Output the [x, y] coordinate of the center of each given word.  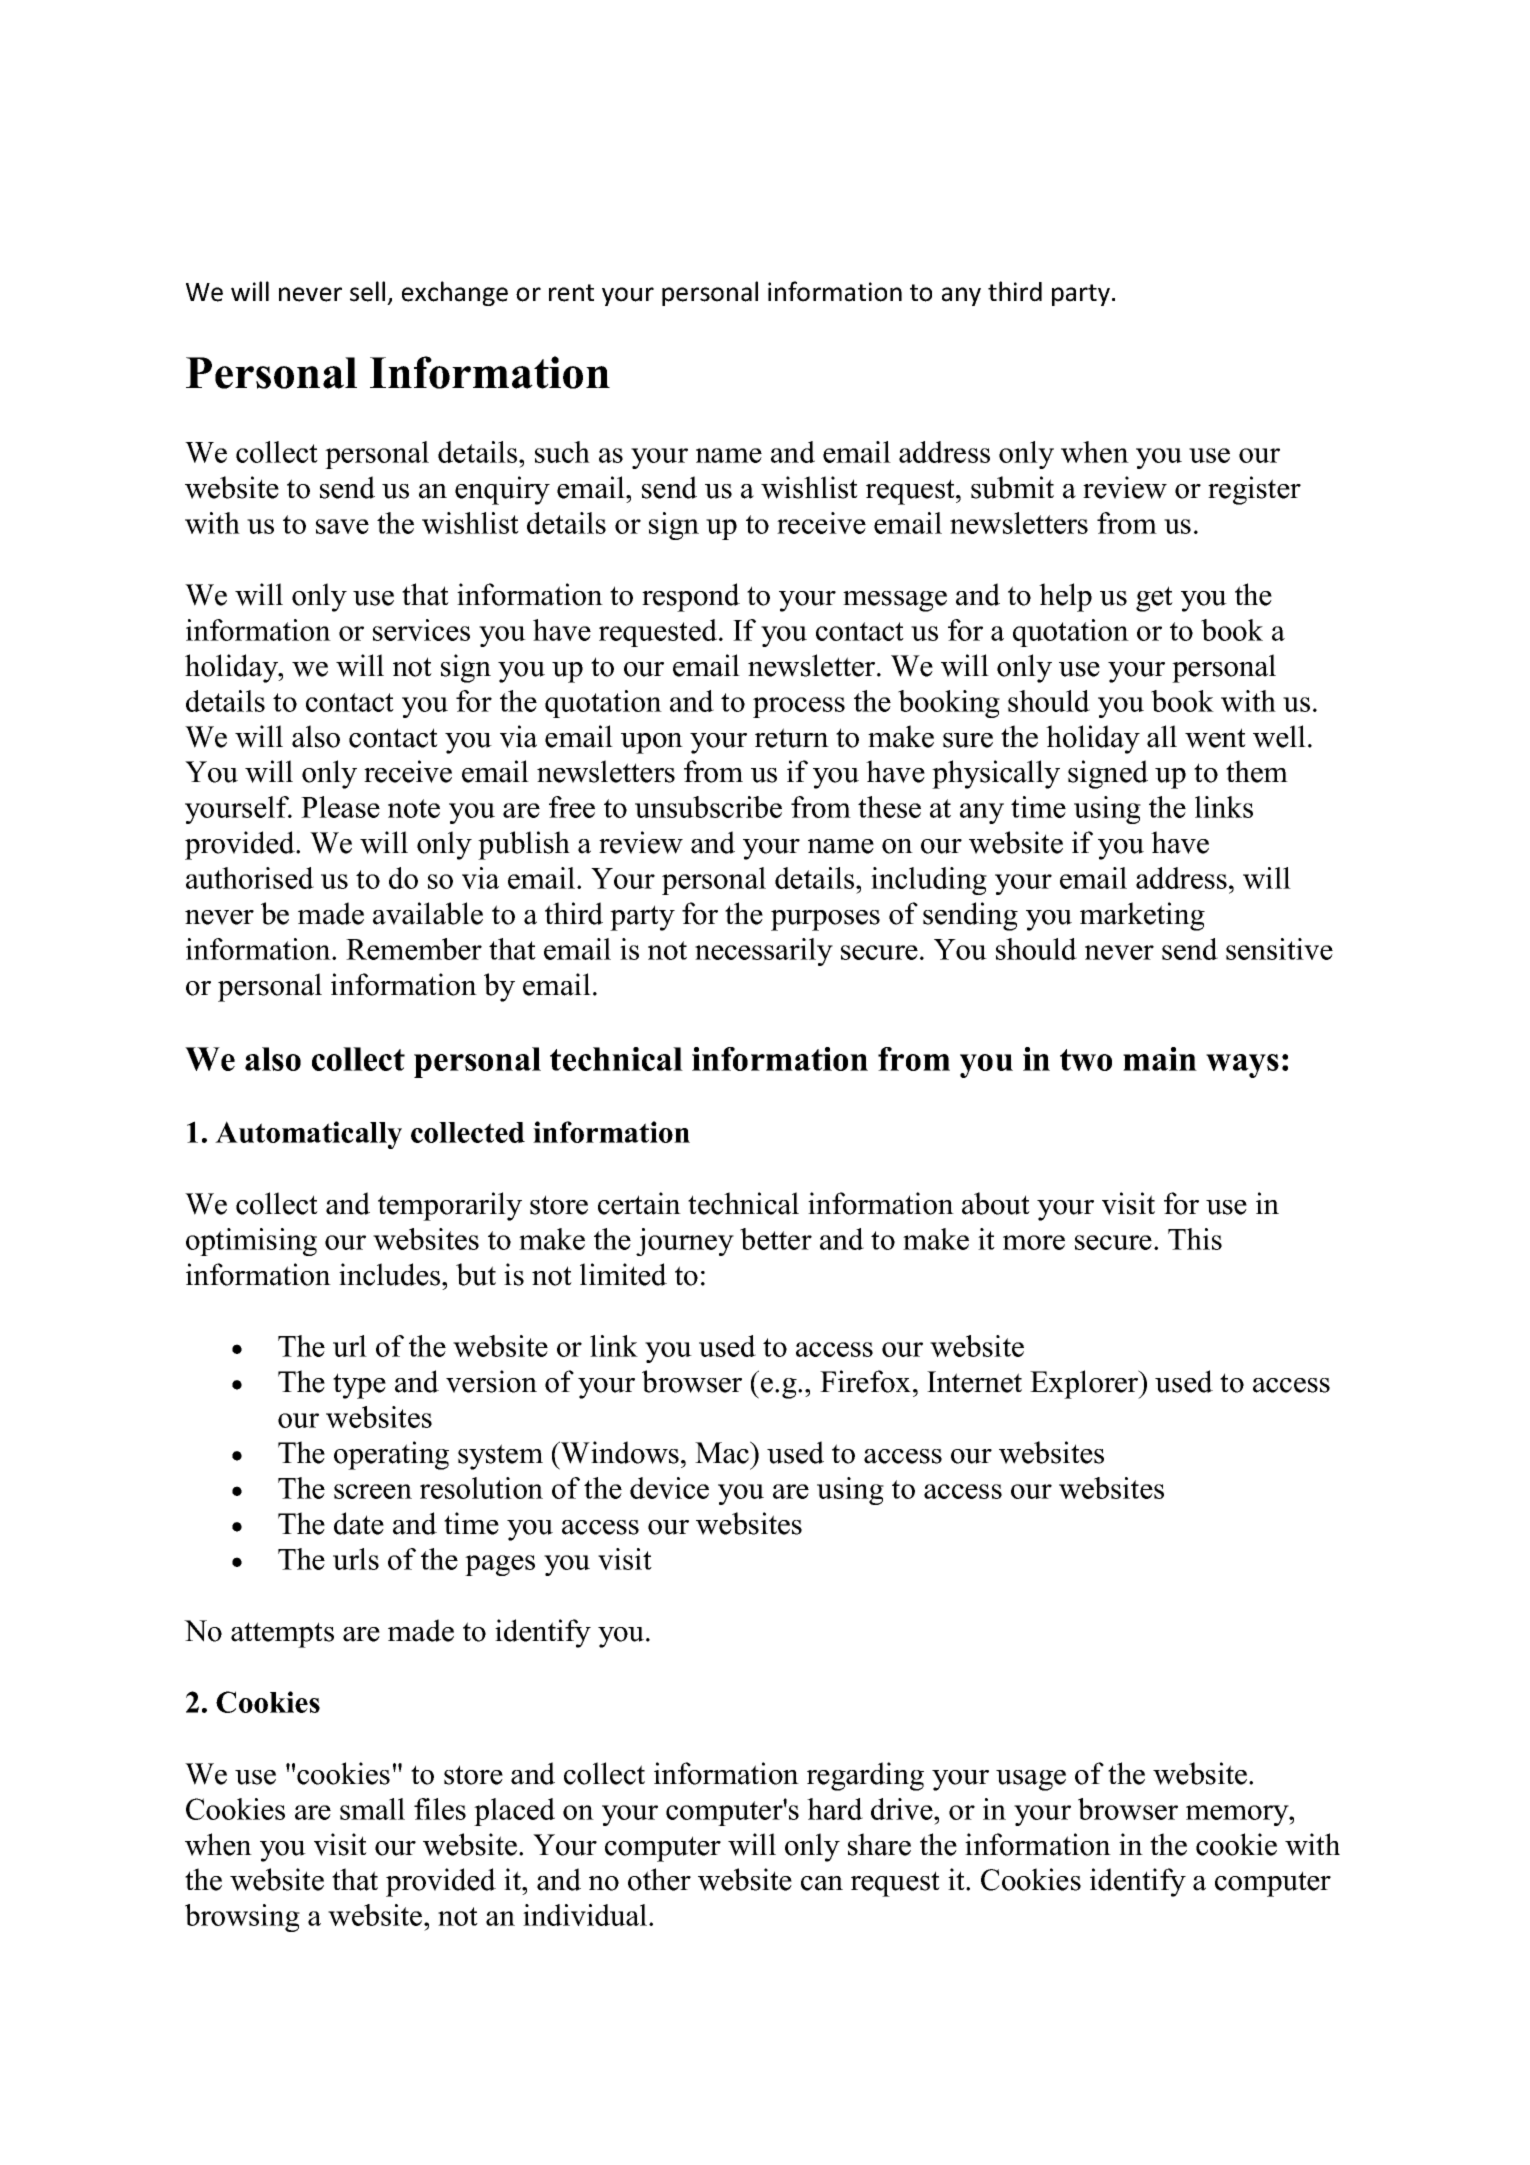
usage [1031, 1780]
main [1160, 1059]
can [822, 1883]
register [1254, 490]
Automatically [308, 1135]
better [776, 1239]
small [372, 1809]
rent [571, 293]
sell [367, 291]
